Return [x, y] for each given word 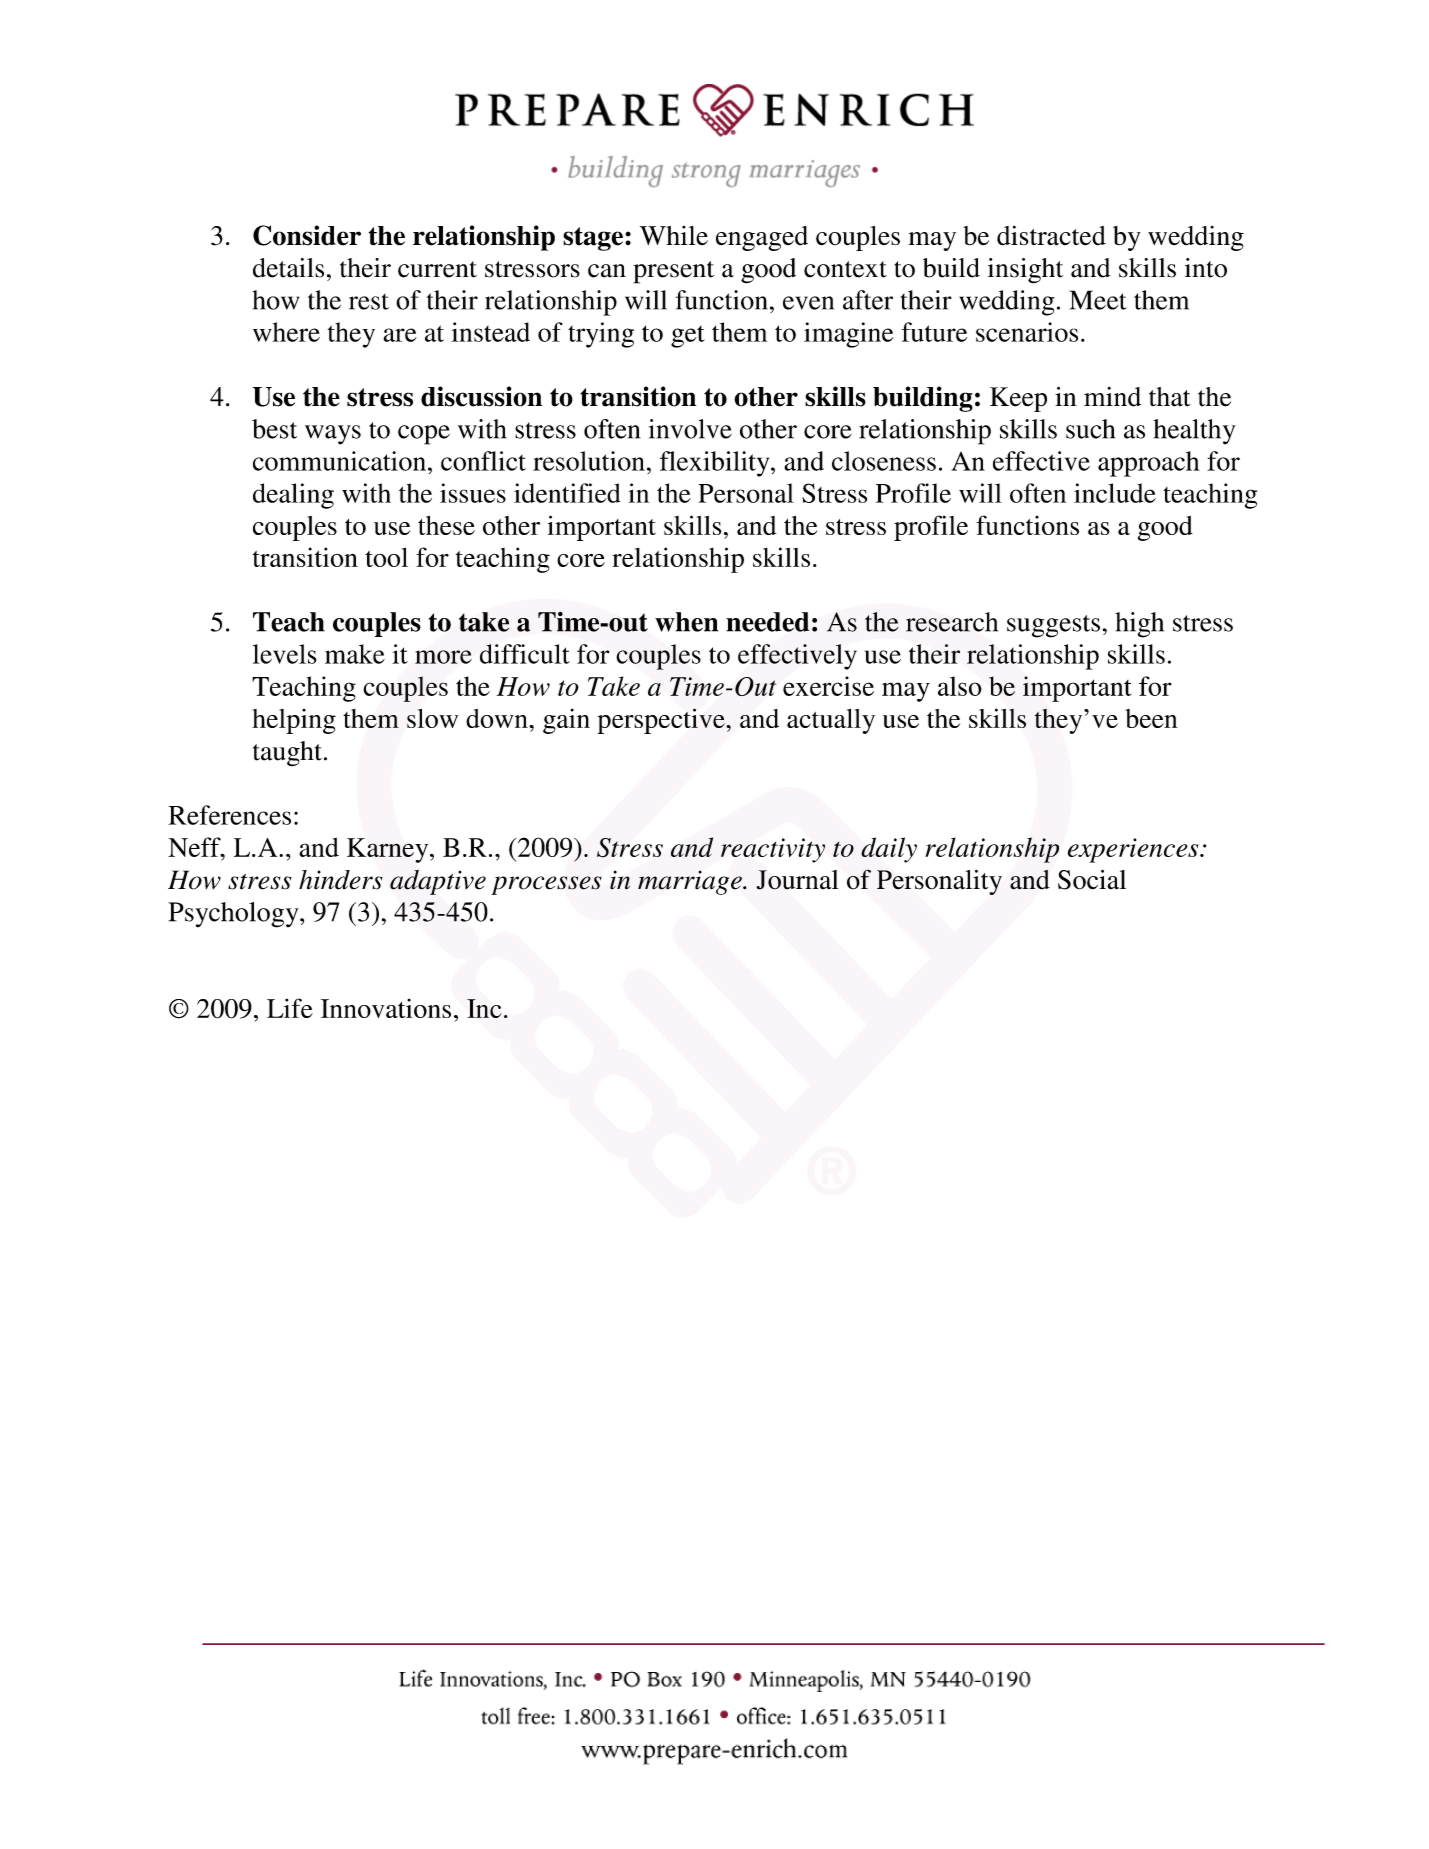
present [673, 272]
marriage [691, 882]
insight [1025, 271]
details [288, 268]
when [687, 622]
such [1090, 429]
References [229, 815]
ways [333, 435]
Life [290, 1008]
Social [1092, 879]
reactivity [773, 850]
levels [285, 654]
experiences [1134, 850]
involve [690, 429]
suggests [1053, 626]
